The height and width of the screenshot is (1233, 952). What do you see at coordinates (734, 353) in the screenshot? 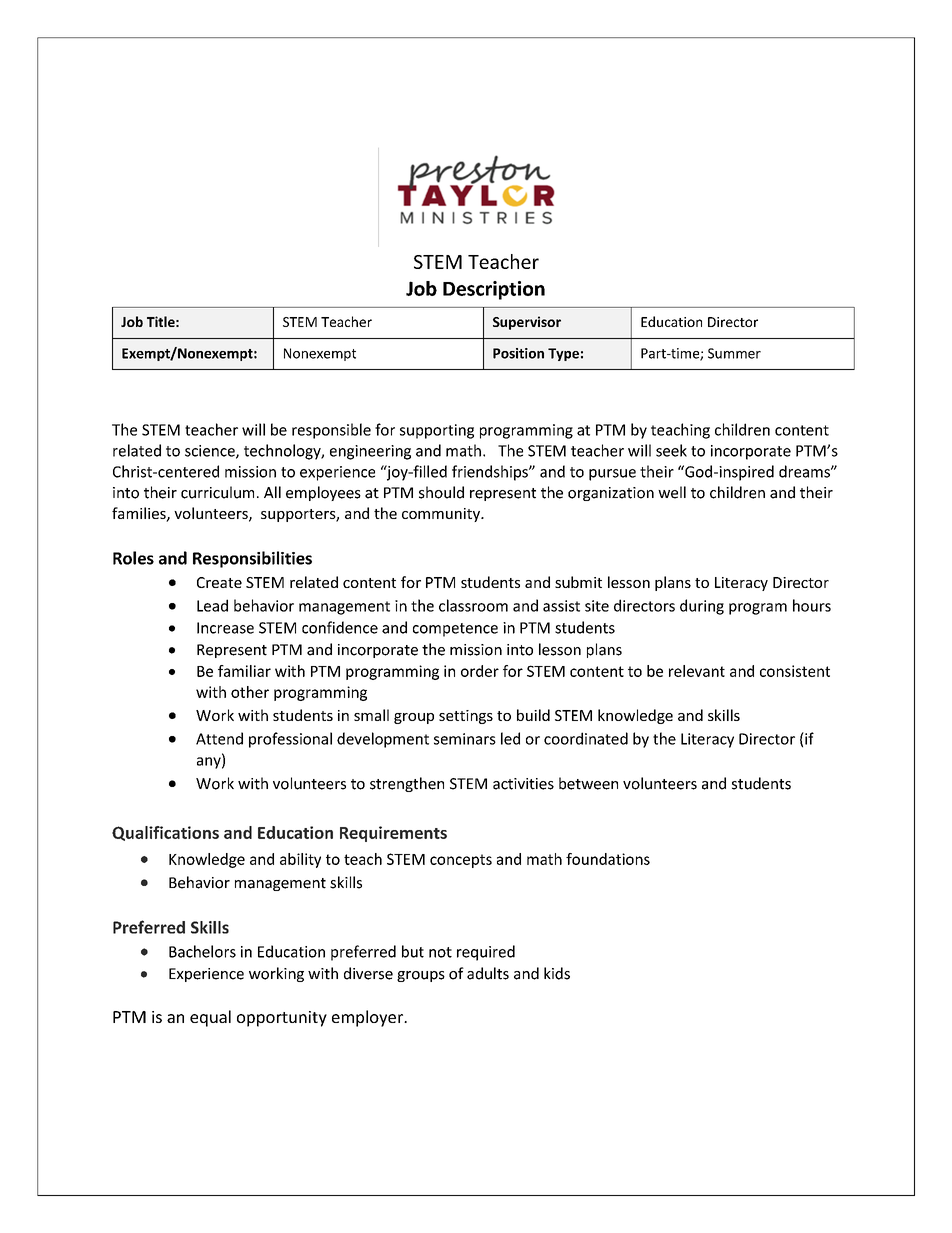
I see `Summer` at bounding box center [734, 353].
